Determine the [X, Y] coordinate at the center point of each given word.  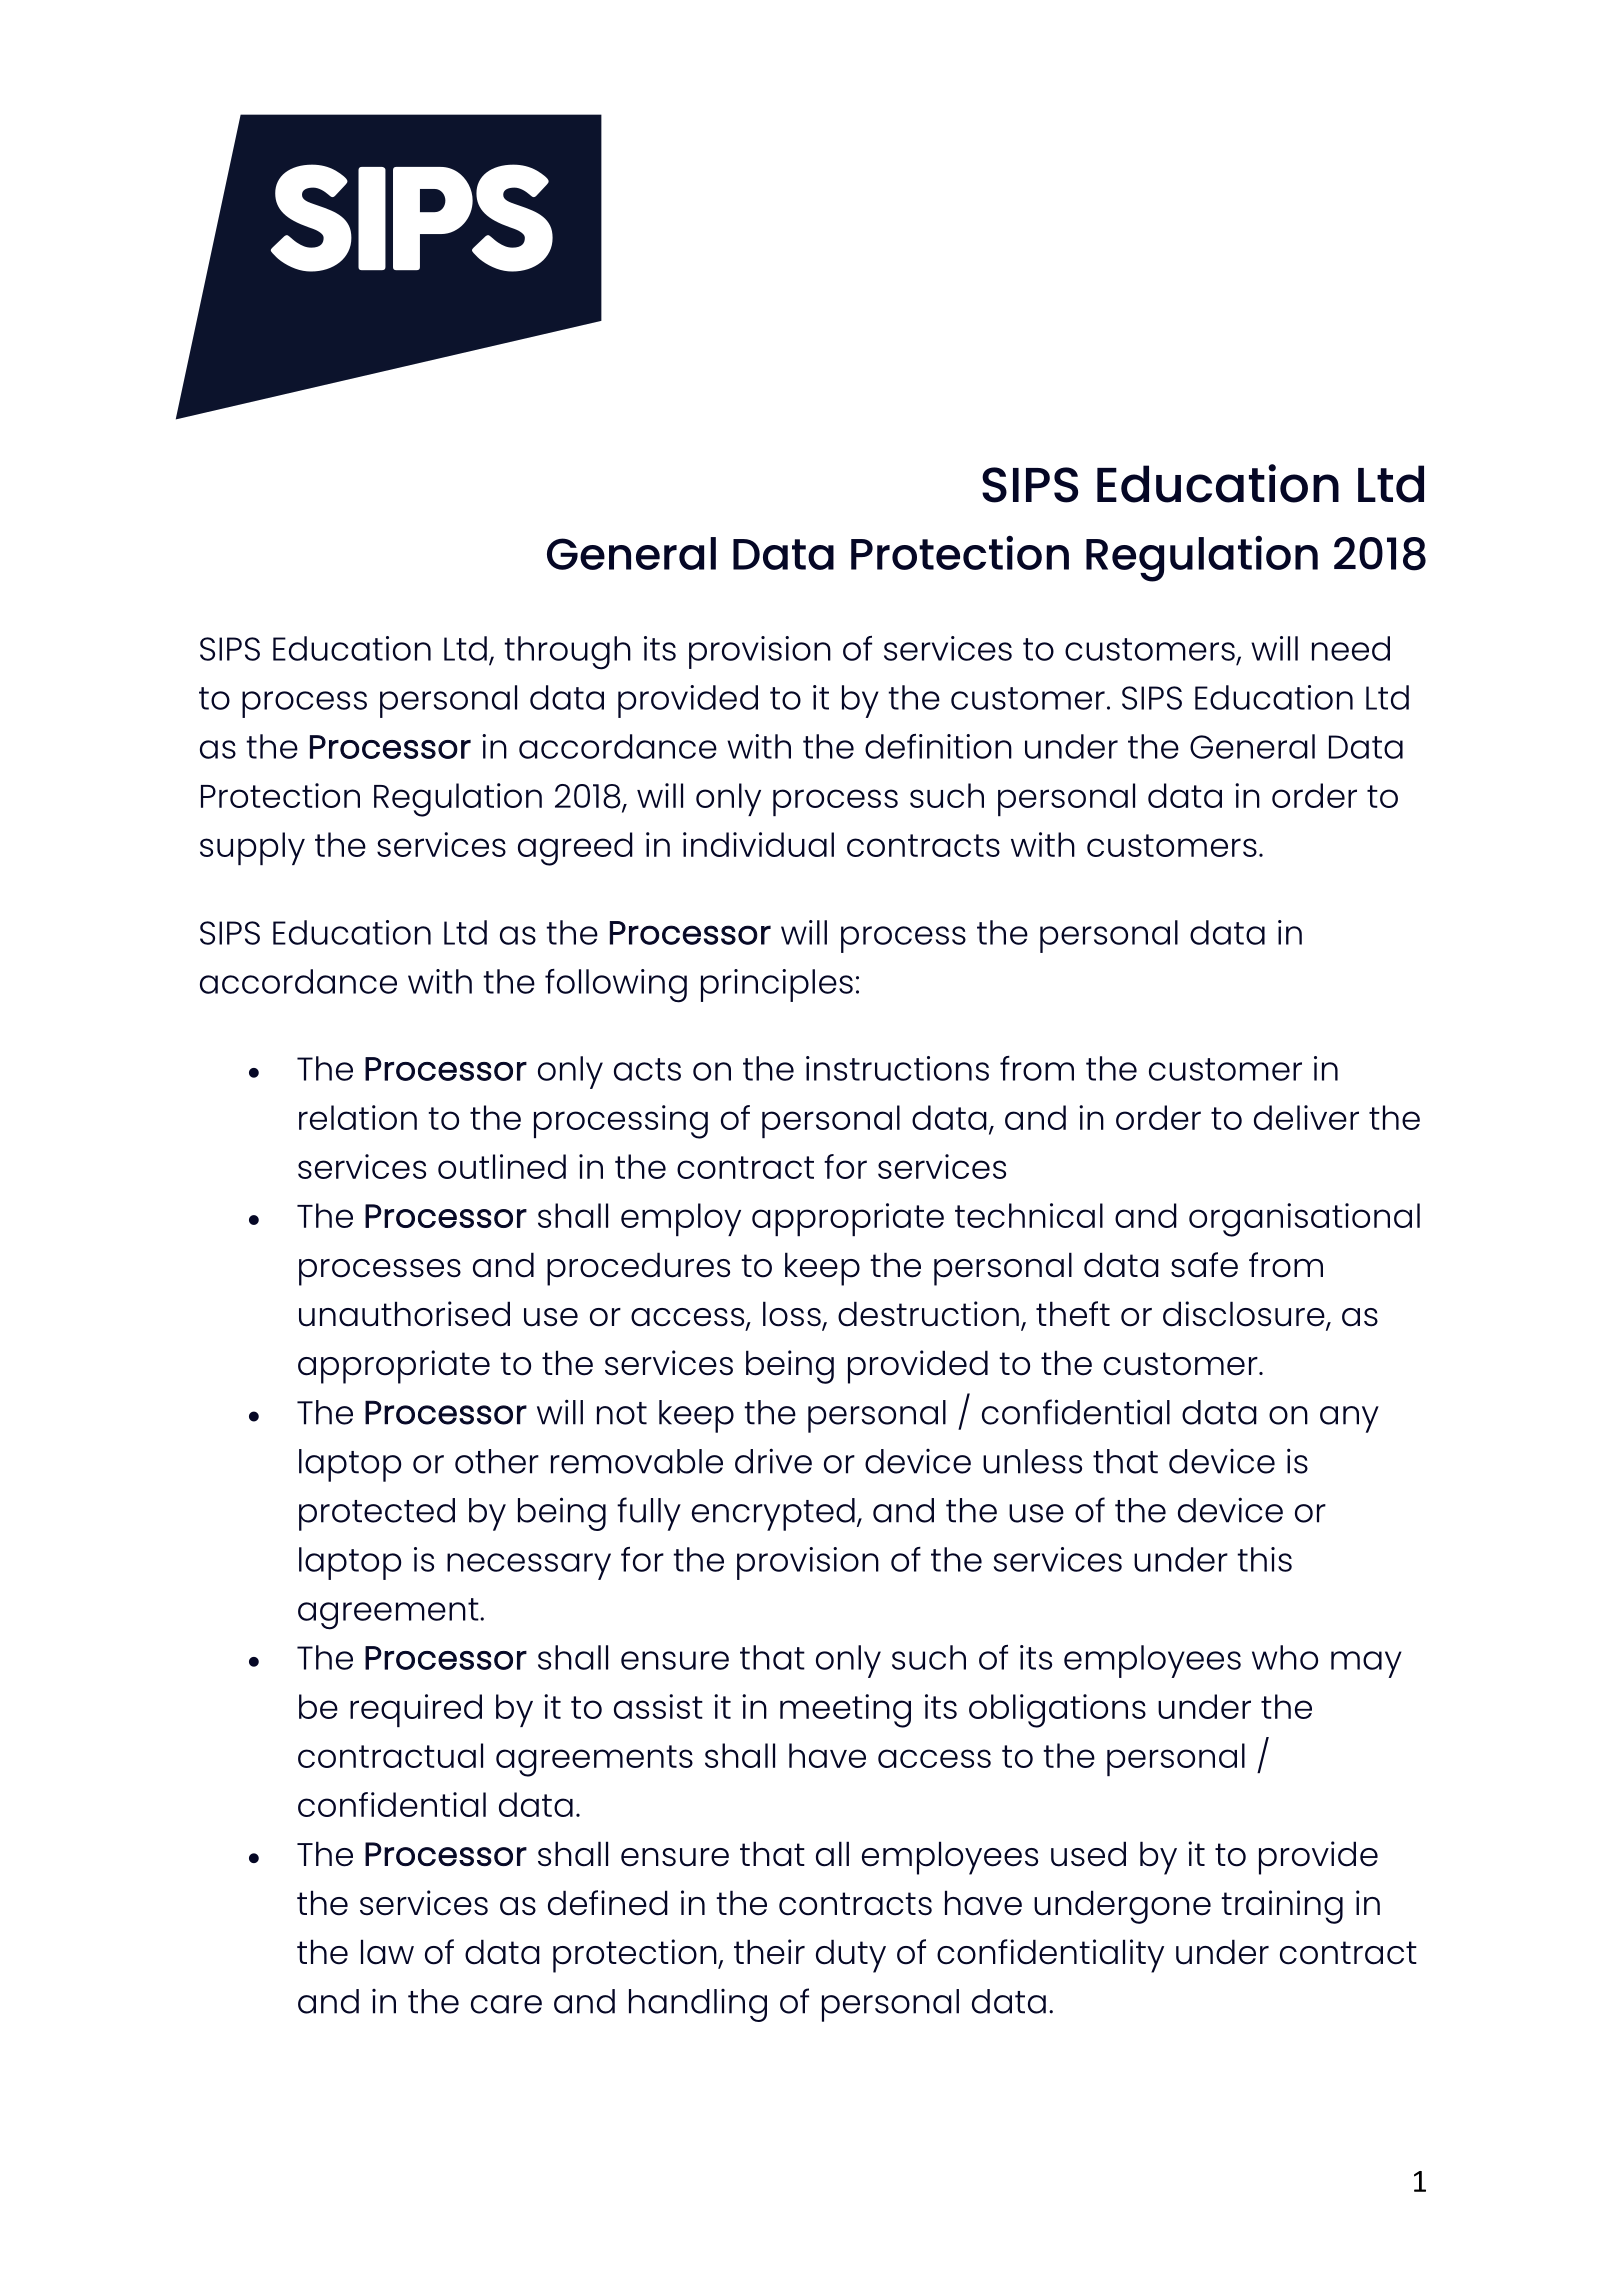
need [1351, 648]
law [387, 1952]
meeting [845, 1711]
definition [938, 746]
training [1282, 1907]
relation [358, 1117]
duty [851, 1956]
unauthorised [404, 1314]
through [567, 653]
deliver [1306, 1117]
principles [777, 985]
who [1285, 1657]
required [416, 1710]
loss [793, 1315]
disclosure [1245, 1315]
